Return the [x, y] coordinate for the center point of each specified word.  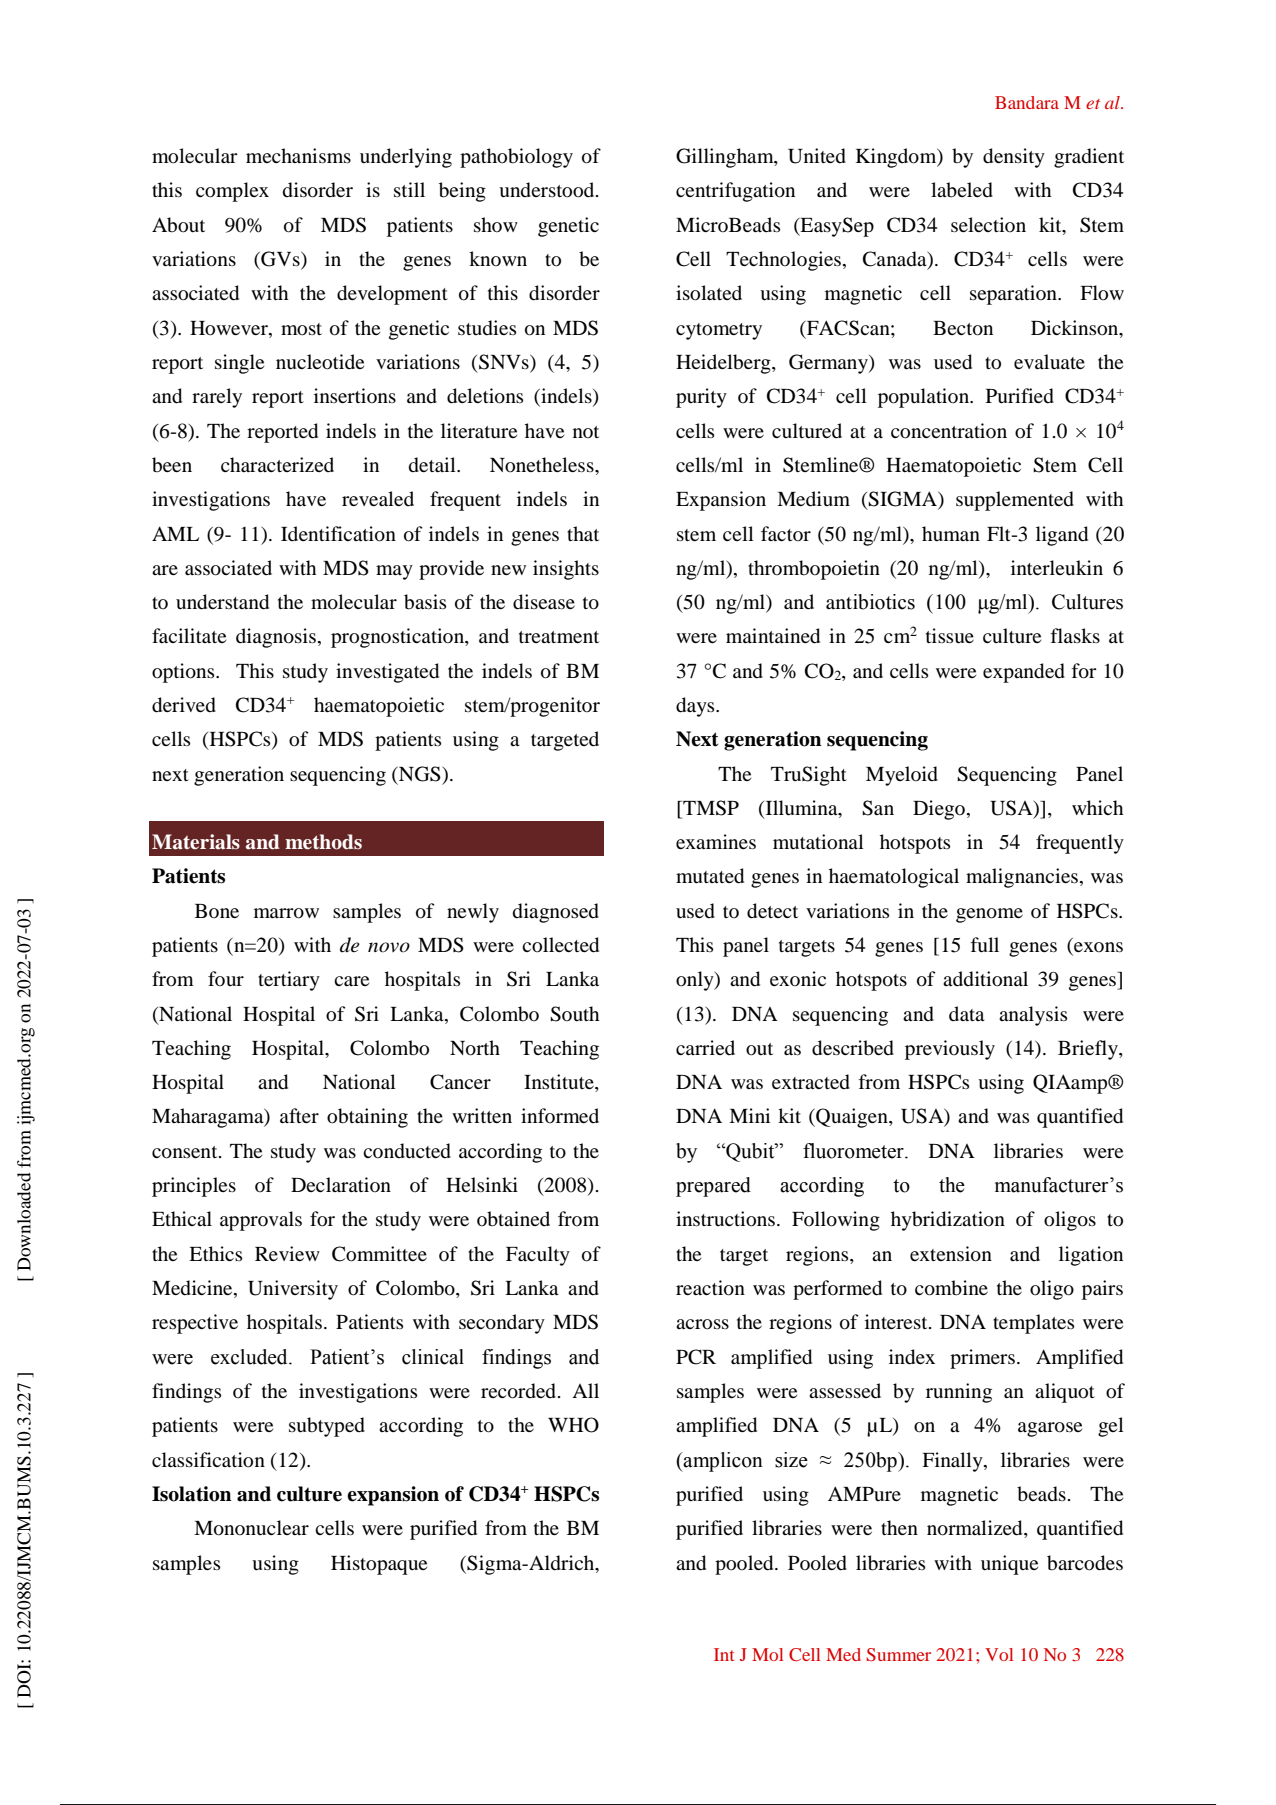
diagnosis [276, 638]
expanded [1024, 673]
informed [560, 1115]
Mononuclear [251, 1528]
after [299, 1115]
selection [988, 224]
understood [548, 190]
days [696, 707]
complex [232, 192]
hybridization [948, 1221]
